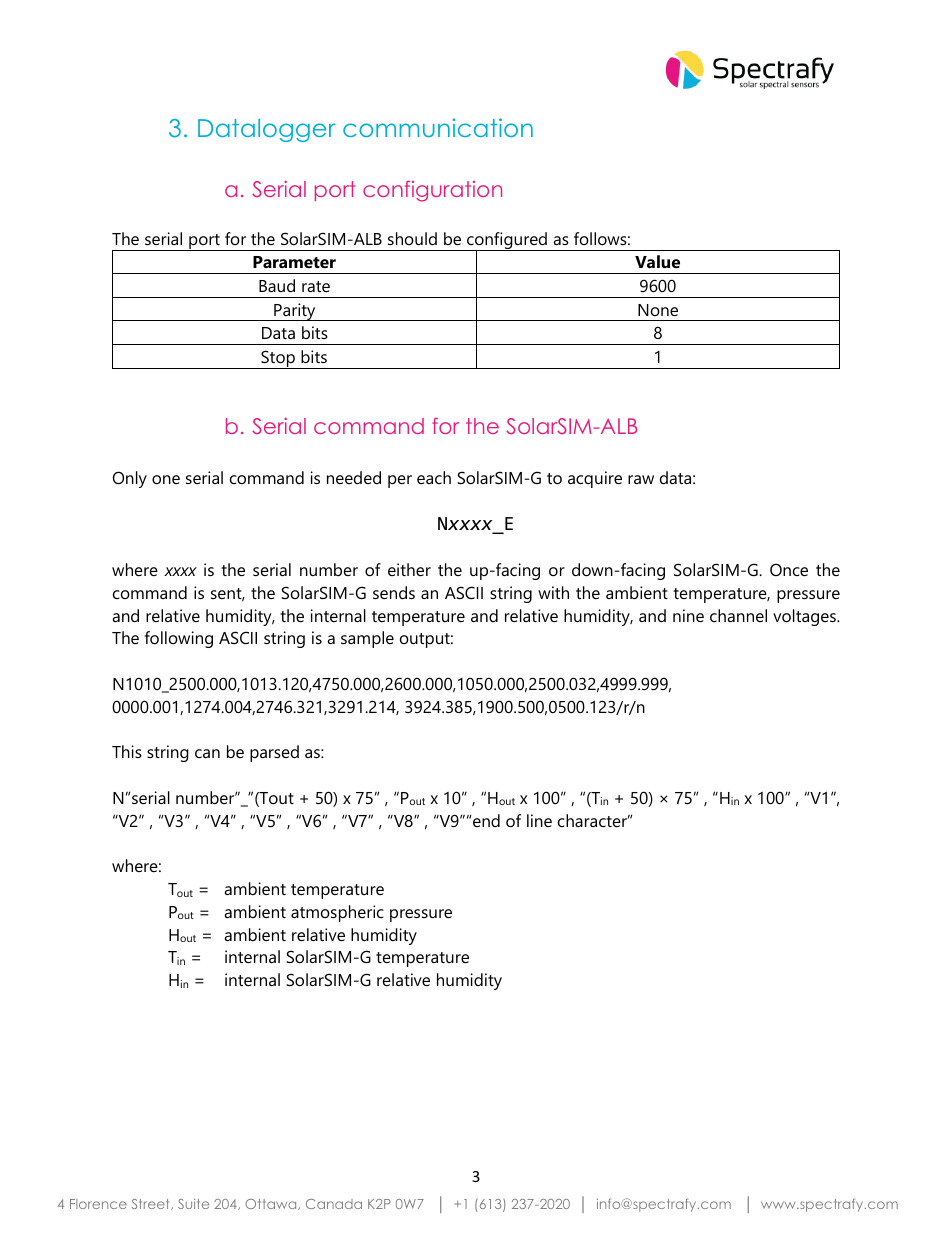  I want to click on communication, so click(438, 127).
